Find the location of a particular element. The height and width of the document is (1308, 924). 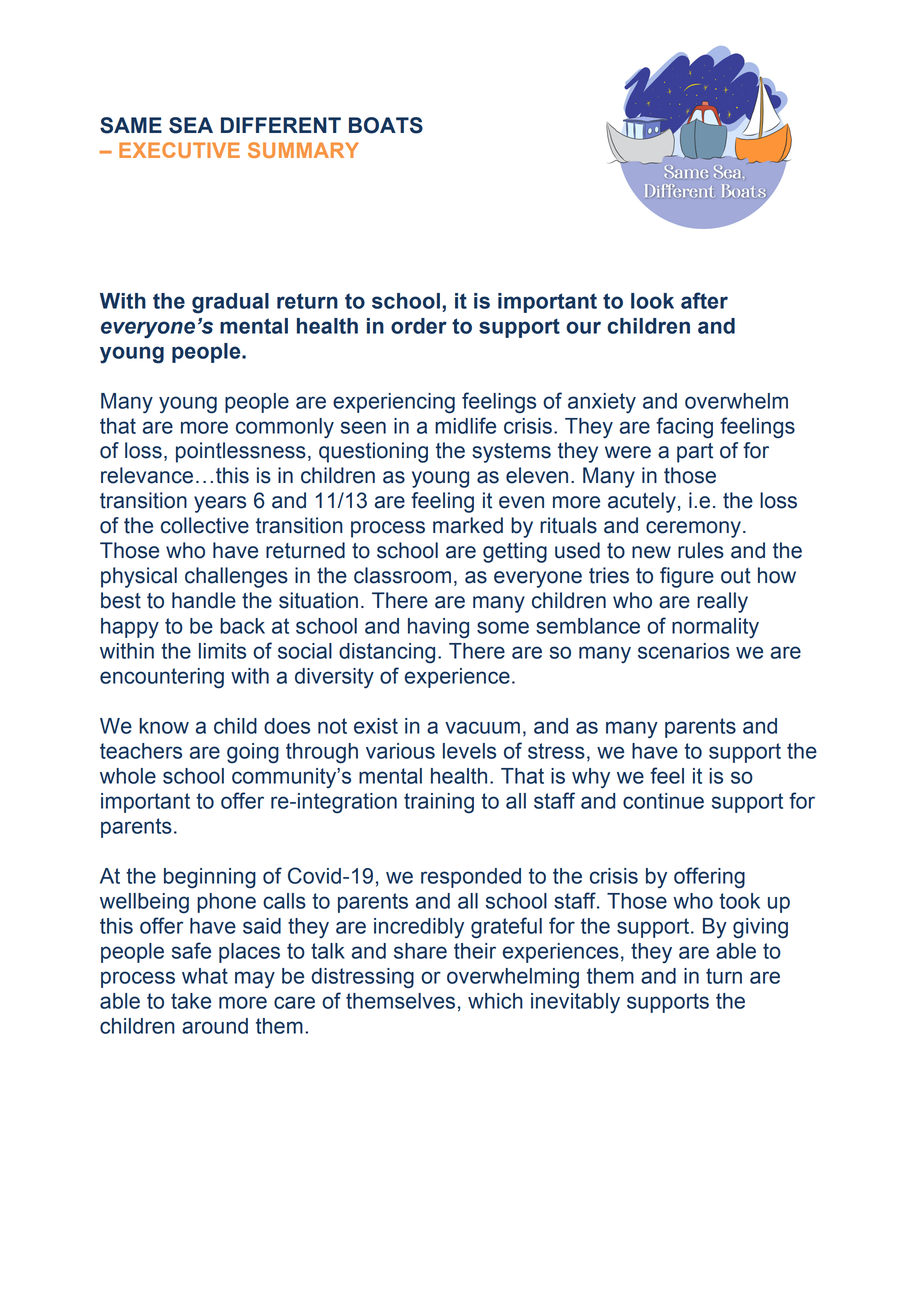

after is located at coordinates (704, 300).
